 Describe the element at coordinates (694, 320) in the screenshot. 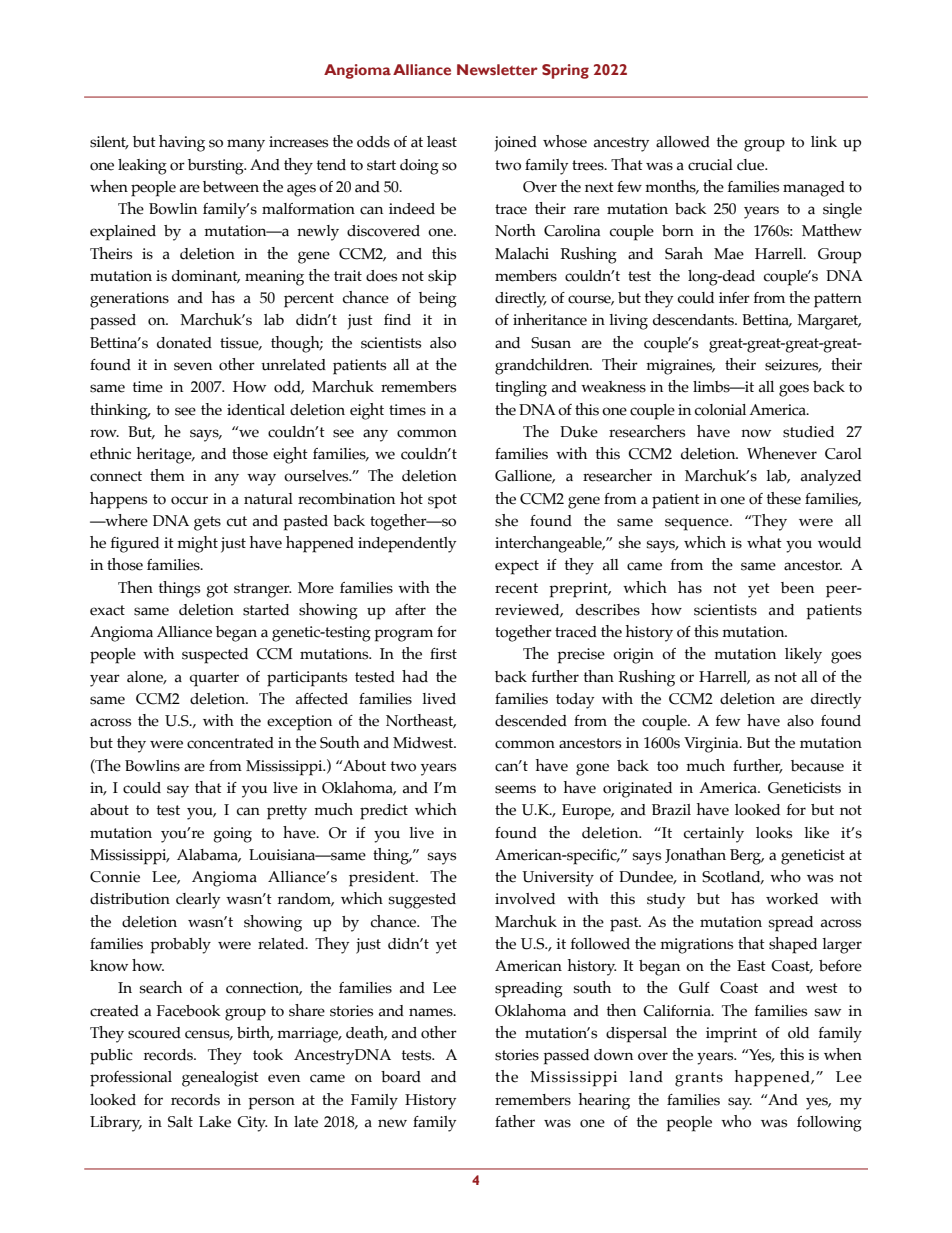

I see `descendants` at that location.
